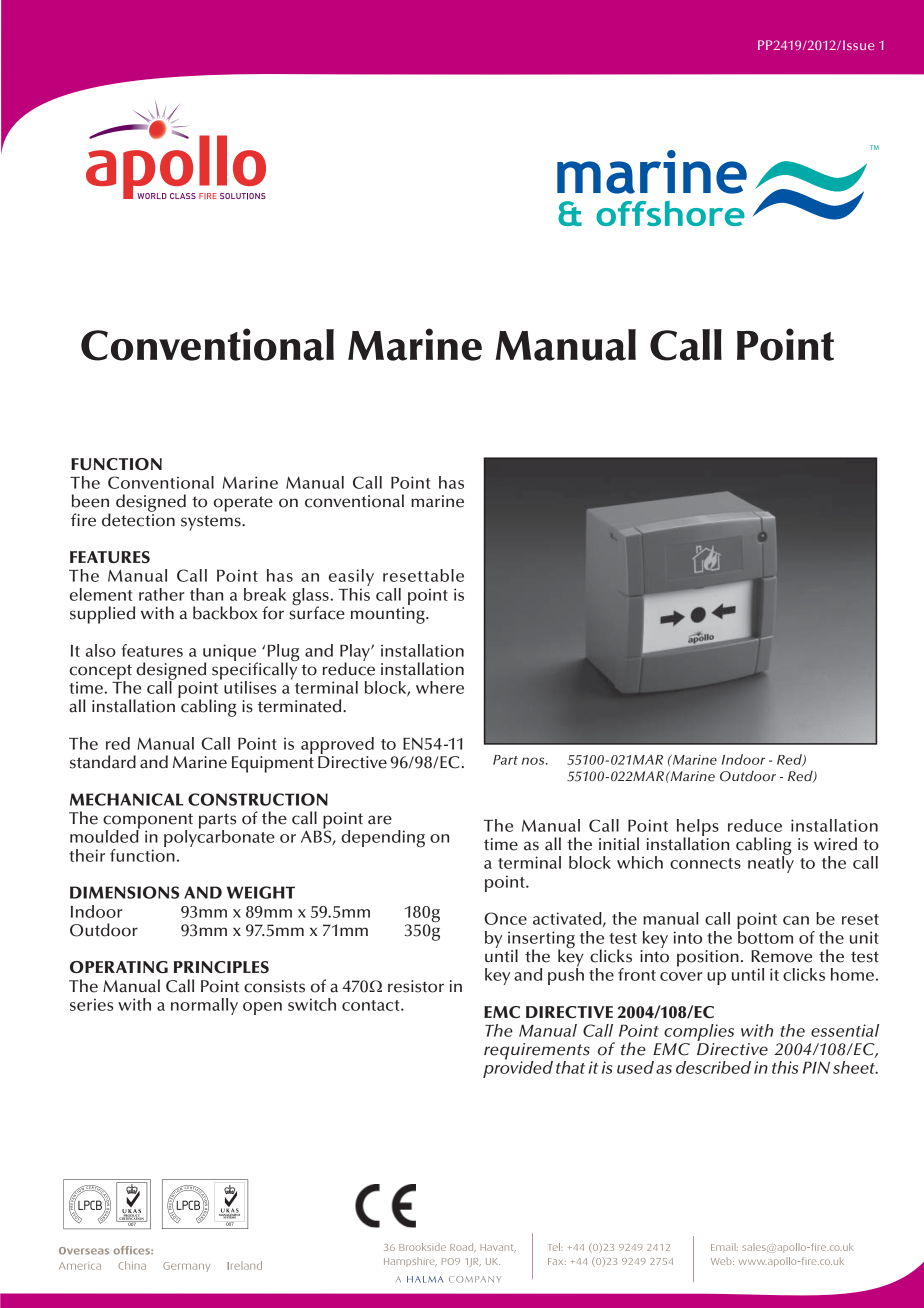 This screenshot has height=1308, width=924. Describe the element at coordinates (518, 1068) in the screenshot. I see `provided` at that location.
